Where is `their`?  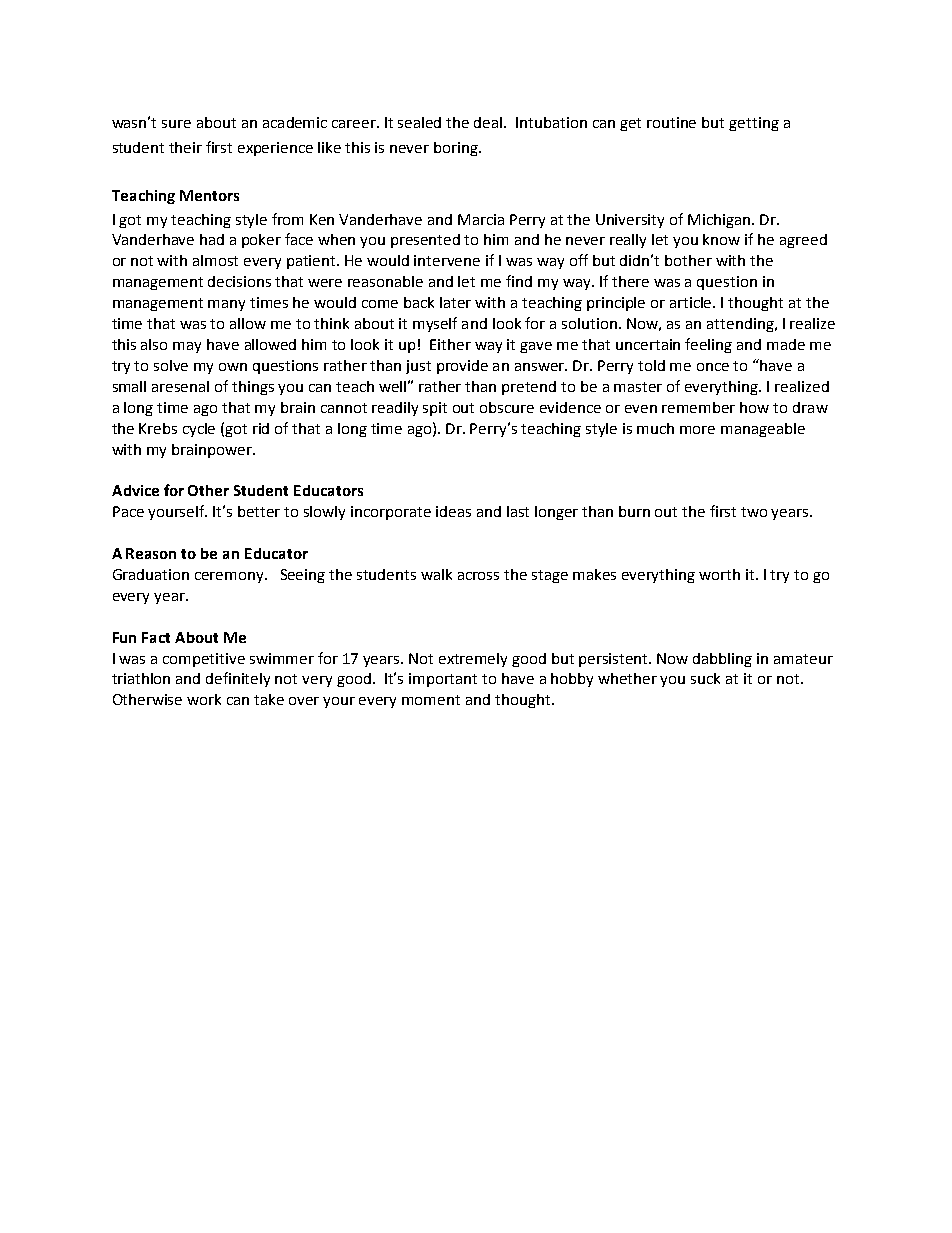
their is located at coordinates (185, 147).
